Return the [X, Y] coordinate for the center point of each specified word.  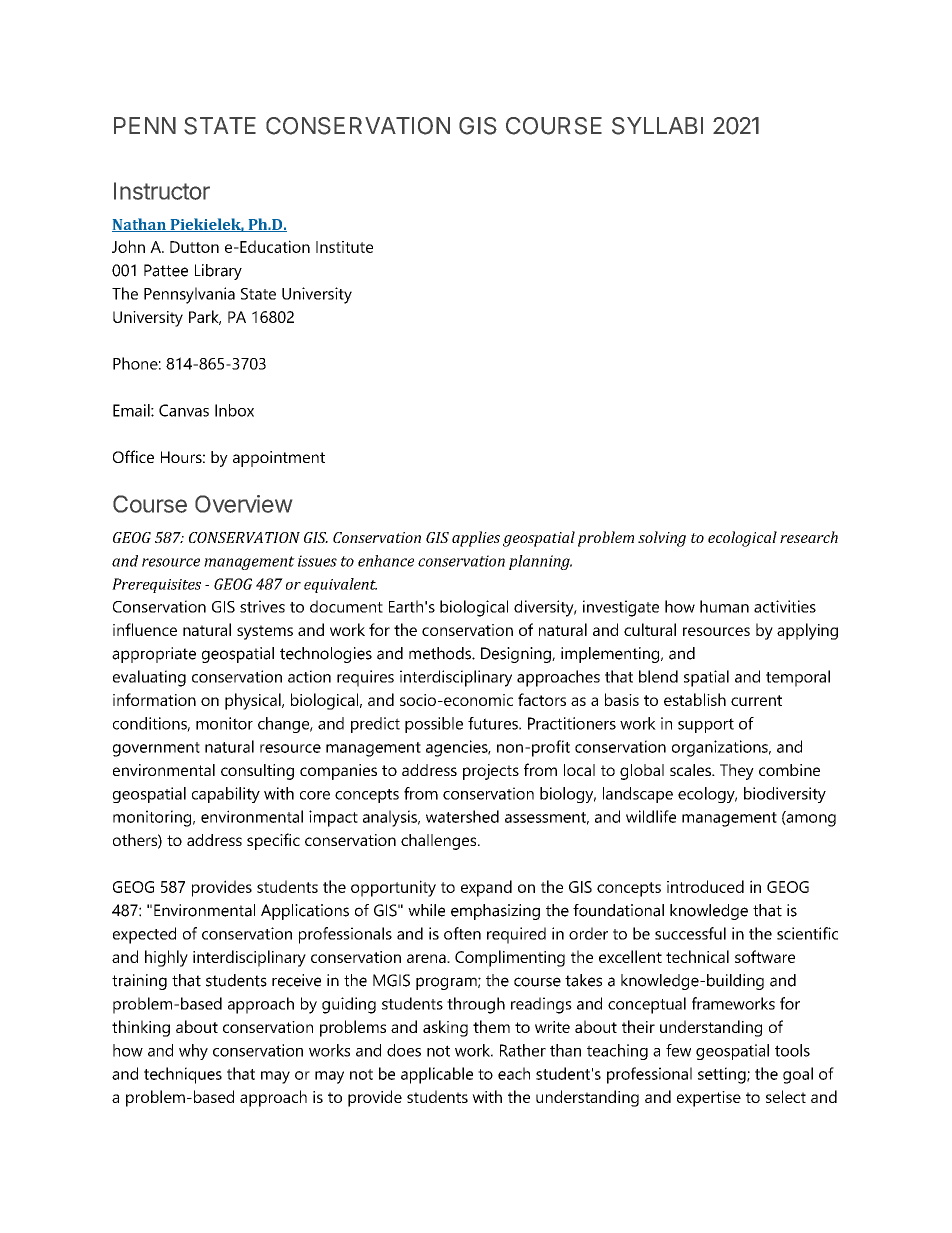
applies [476, 539]
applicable [437, 1075]
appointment [279, 459]
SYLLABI [657, 126]
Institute [344, 247]
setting [723, 1075]
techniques [183, 1075]
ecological [742, 539]
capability [226, 795]
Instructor [162, 191]
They [737, 772]
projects [491, 772]
